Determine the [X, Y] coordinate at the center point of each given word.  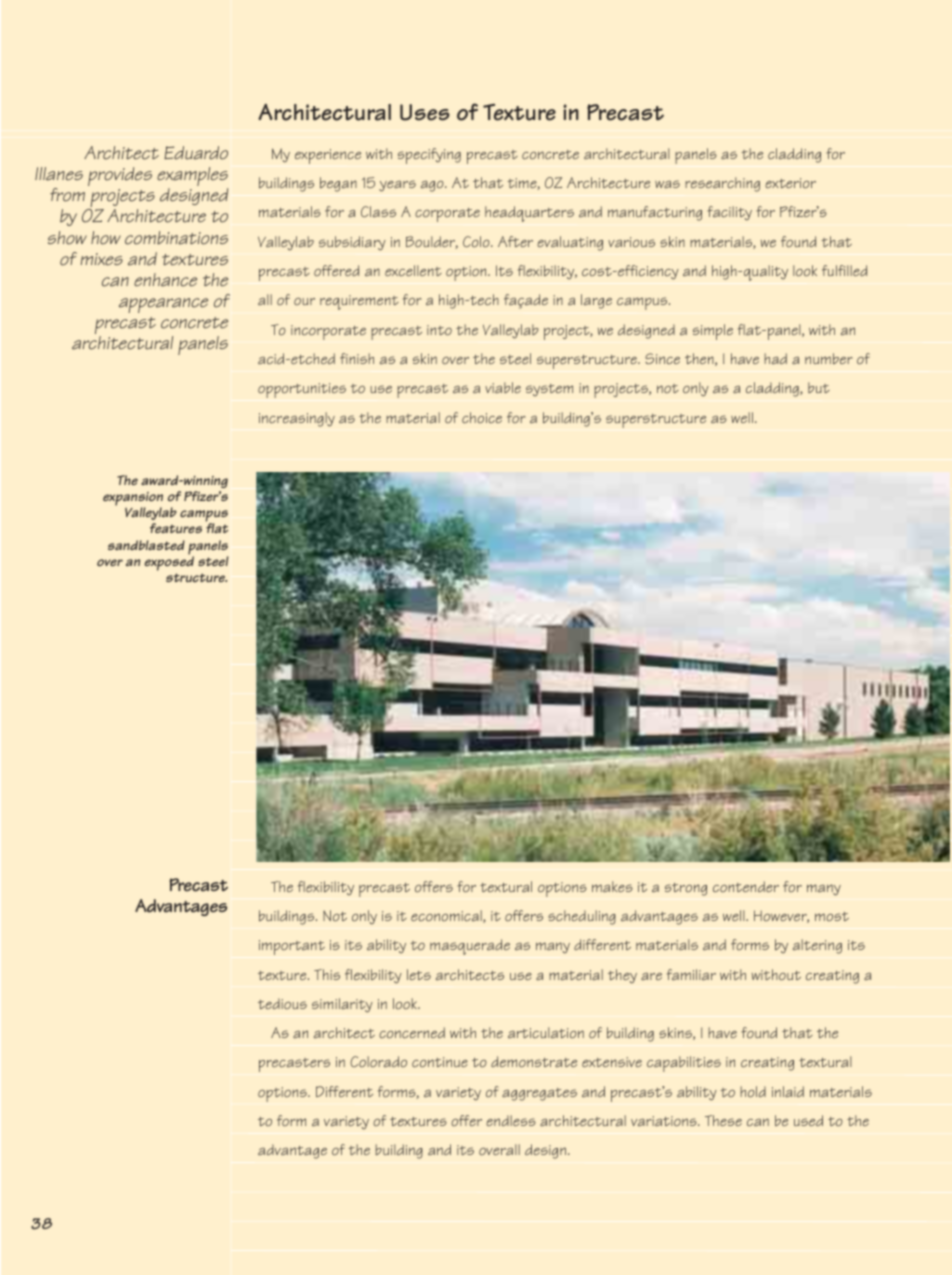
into [439, 330]
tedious [282, 1003]
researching [722, 184]
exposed [169, 564]
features [176, 528]
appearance [163, 305]
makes [612, 886]
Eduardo [196, 153]
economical [447, 916]
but [819, 387]
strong [686, 889]
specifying [429, 156]
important [292, 947]
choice [482, 417]
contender [746, 886]
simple [713, 332]
